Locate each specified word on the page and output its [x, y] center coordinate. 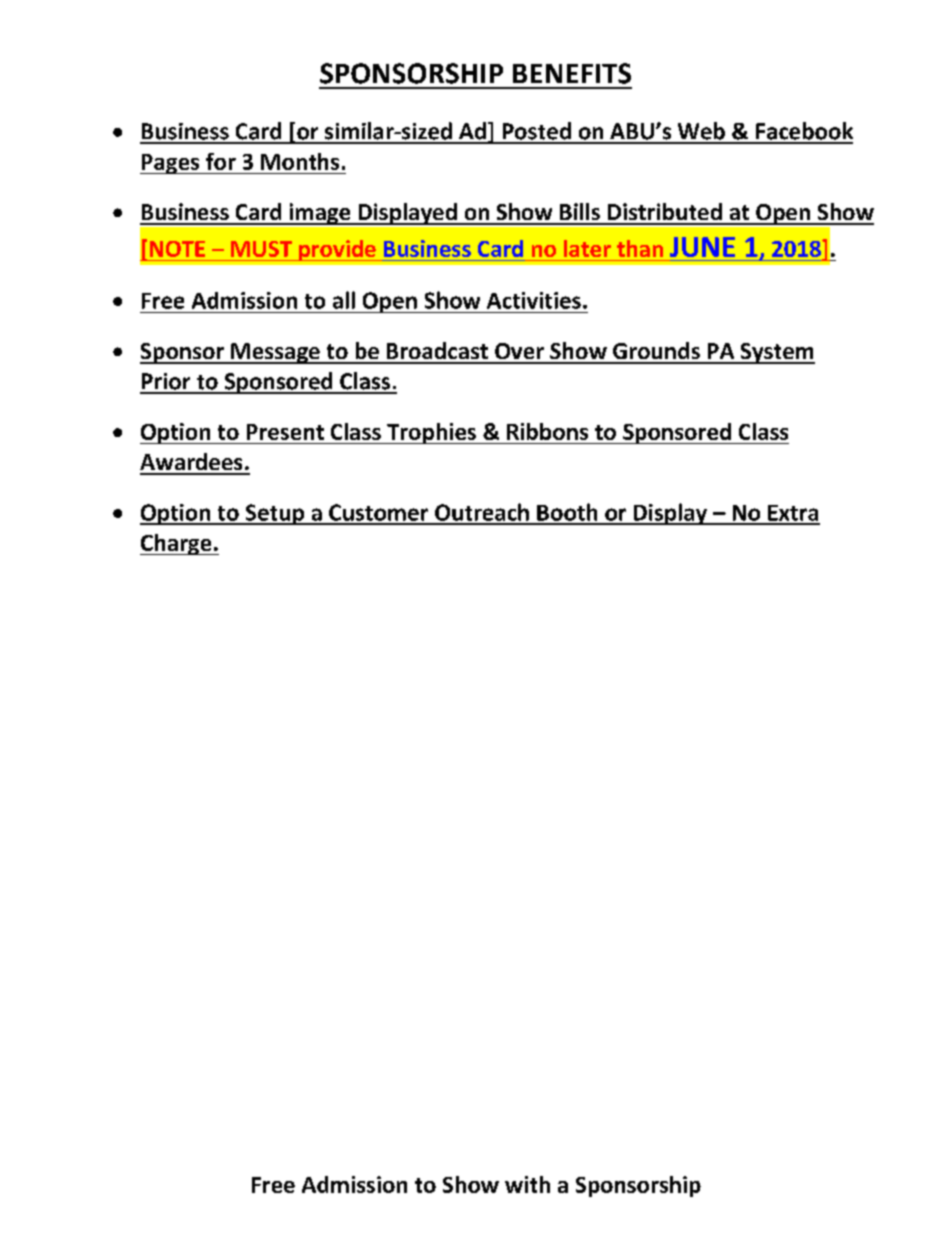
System [776, 353]
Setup [275, 514]
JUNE [702, 247]
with [527, 1184]
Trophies [431, 433]
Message [275, 353]
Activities [534, 300]
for [221, 161]
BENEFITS [572, 73]
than [640, 248]
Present [285, 432]
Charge [177, 544]
